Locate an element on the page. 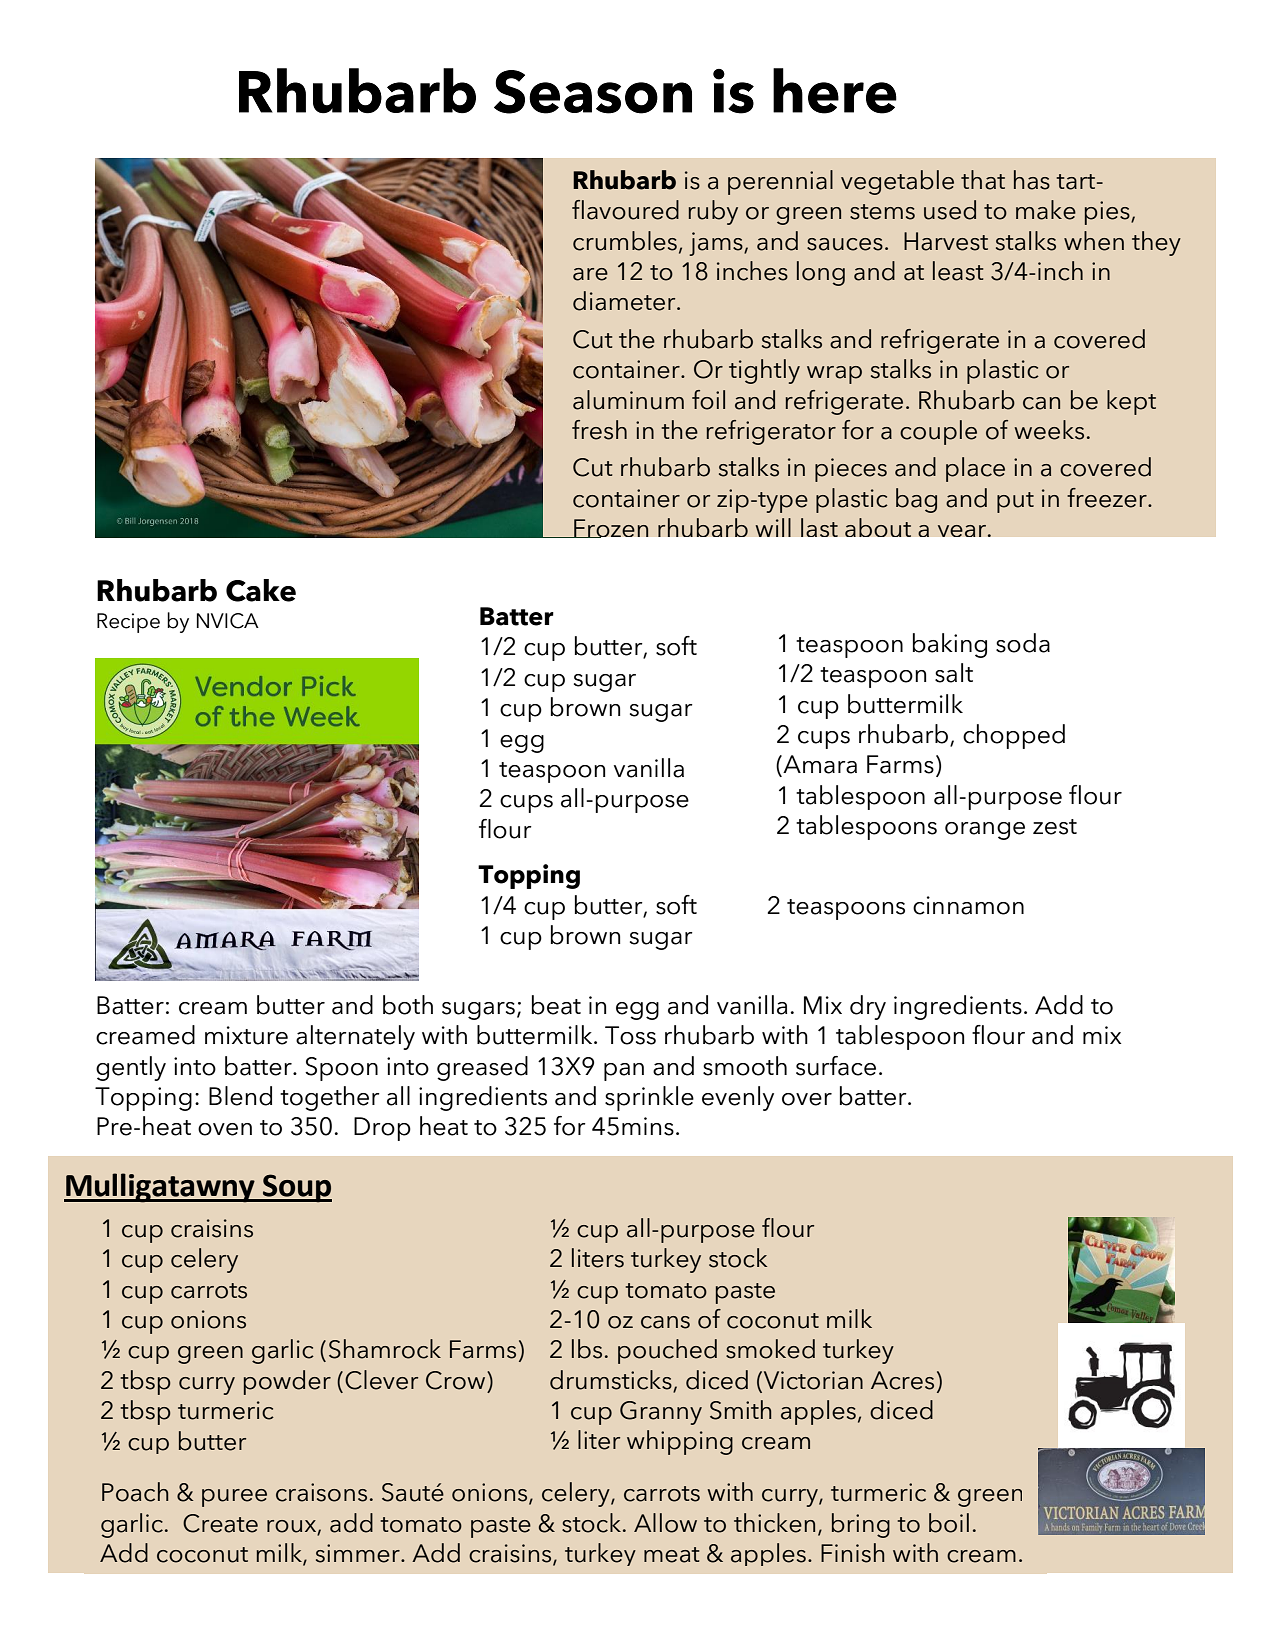 The height and width of the page is (1652, 1277). crumbles is located at coordinates (625, 241).
